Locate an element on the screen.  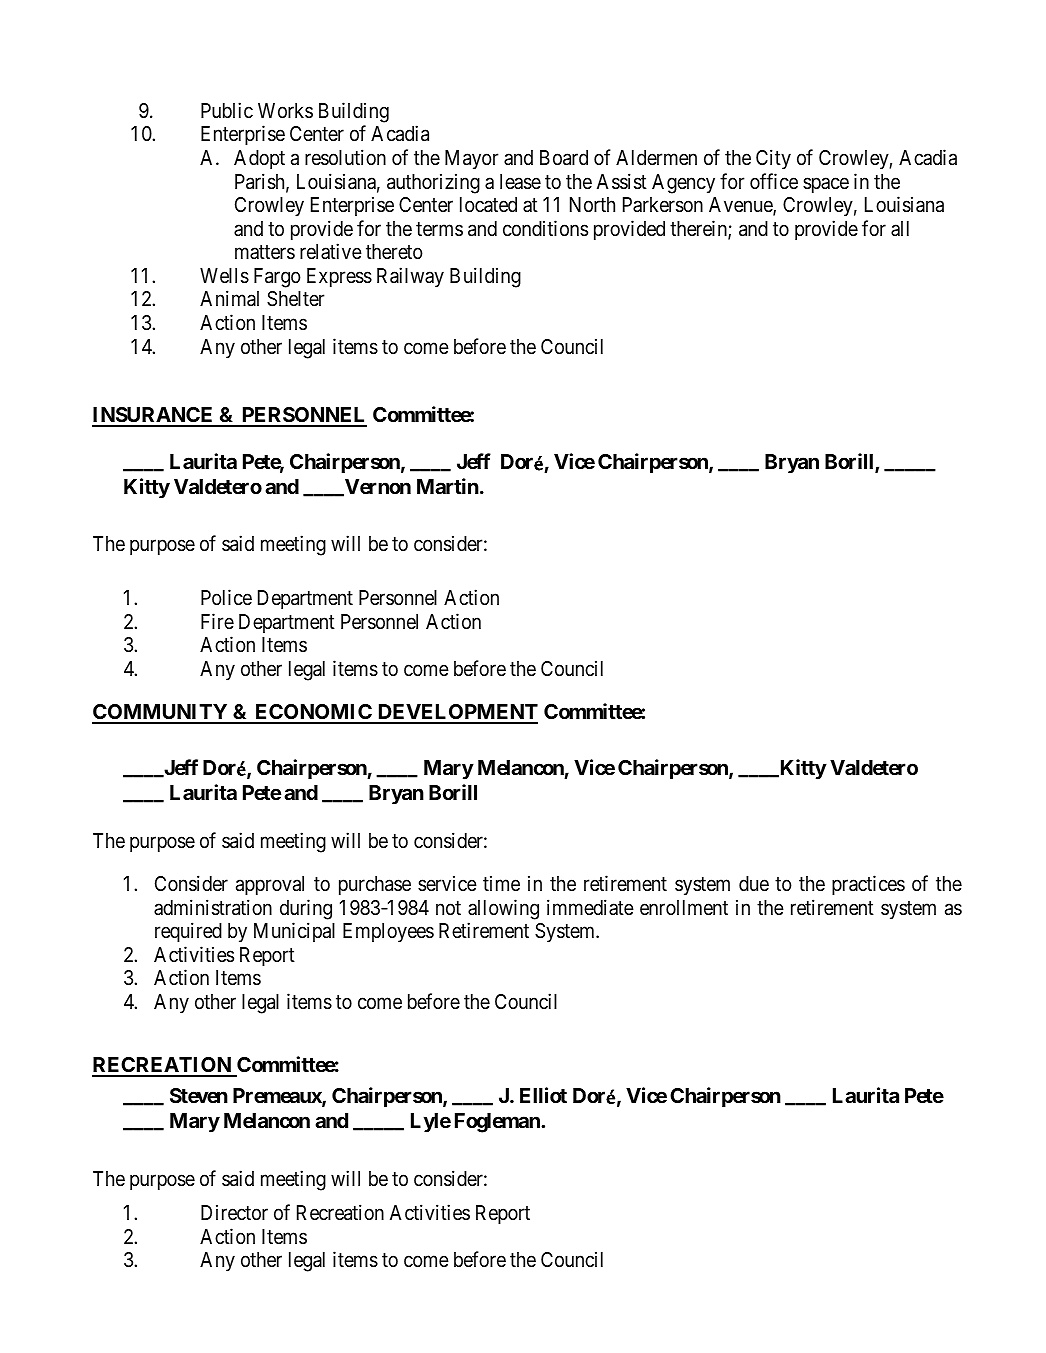
Adopt is located at coordinates (259, 159).
